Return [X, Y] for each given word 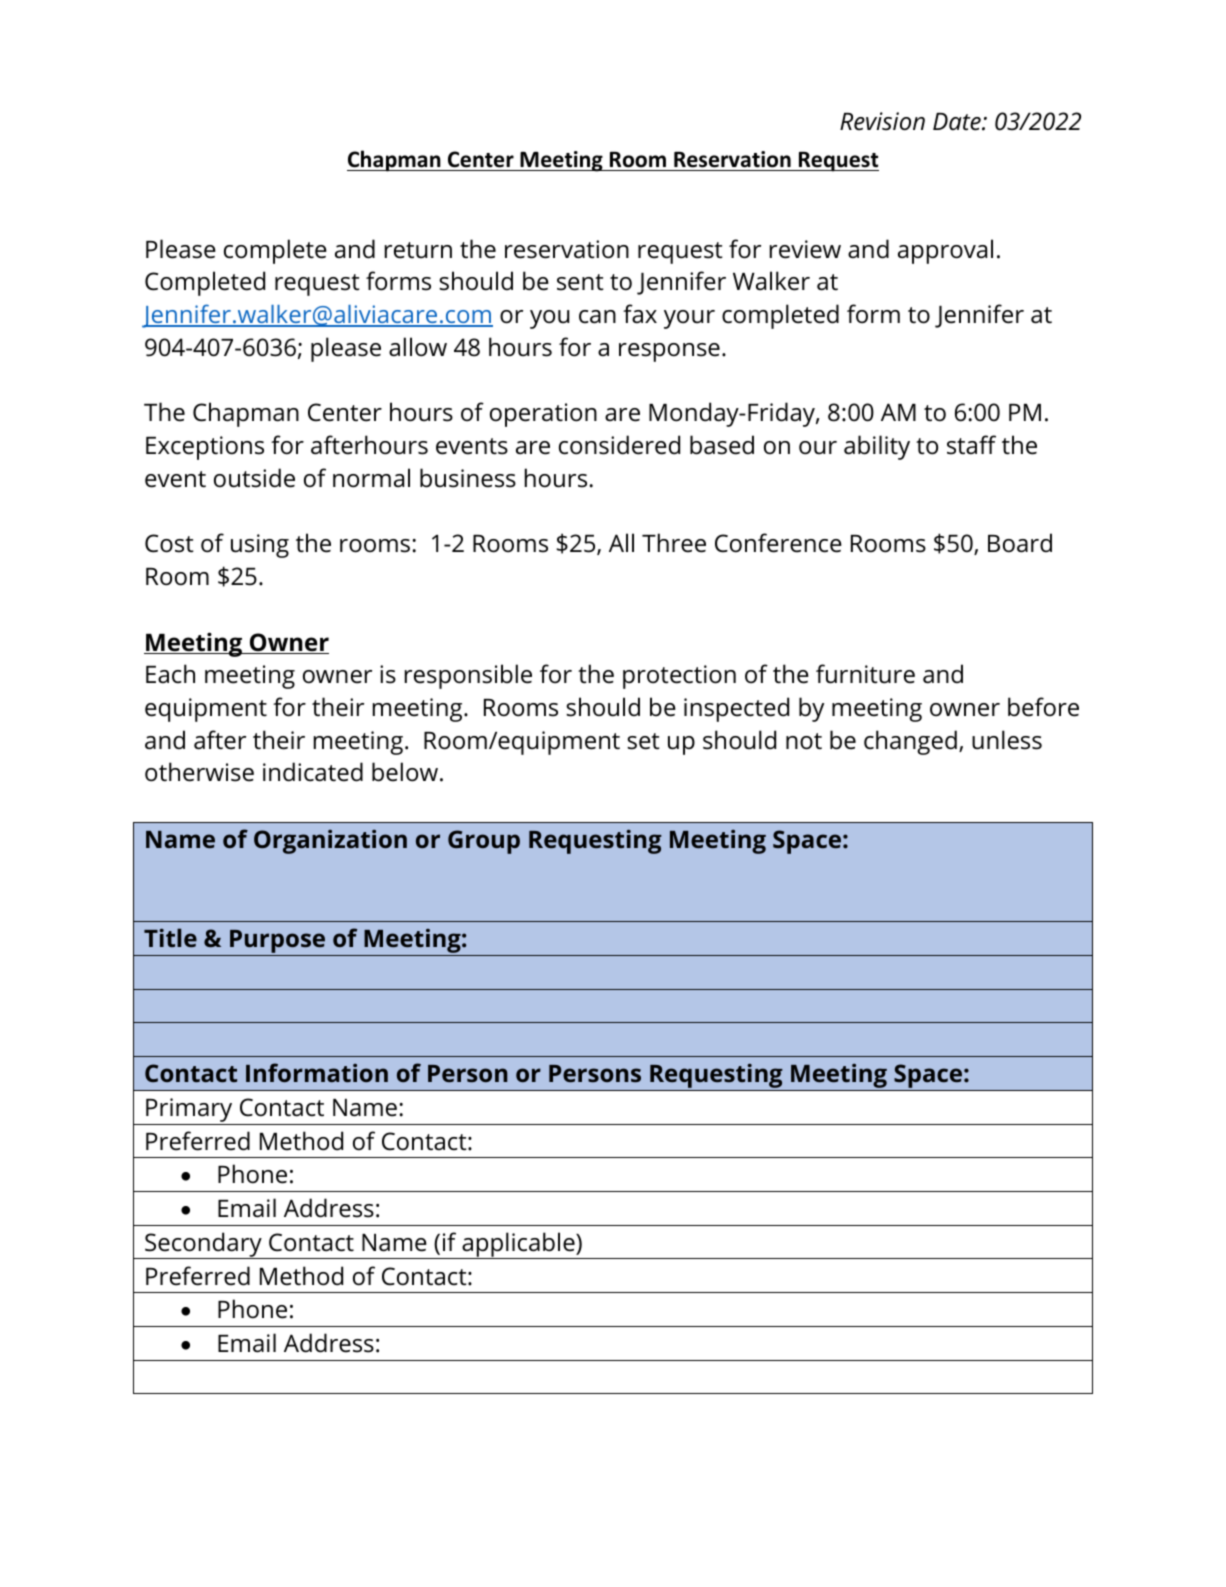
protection [679, 677]
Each [170, 674]
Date [958, 122]
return [418, 250]
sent [580, 282]
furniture [865, 674]
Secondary [203, 1245]
